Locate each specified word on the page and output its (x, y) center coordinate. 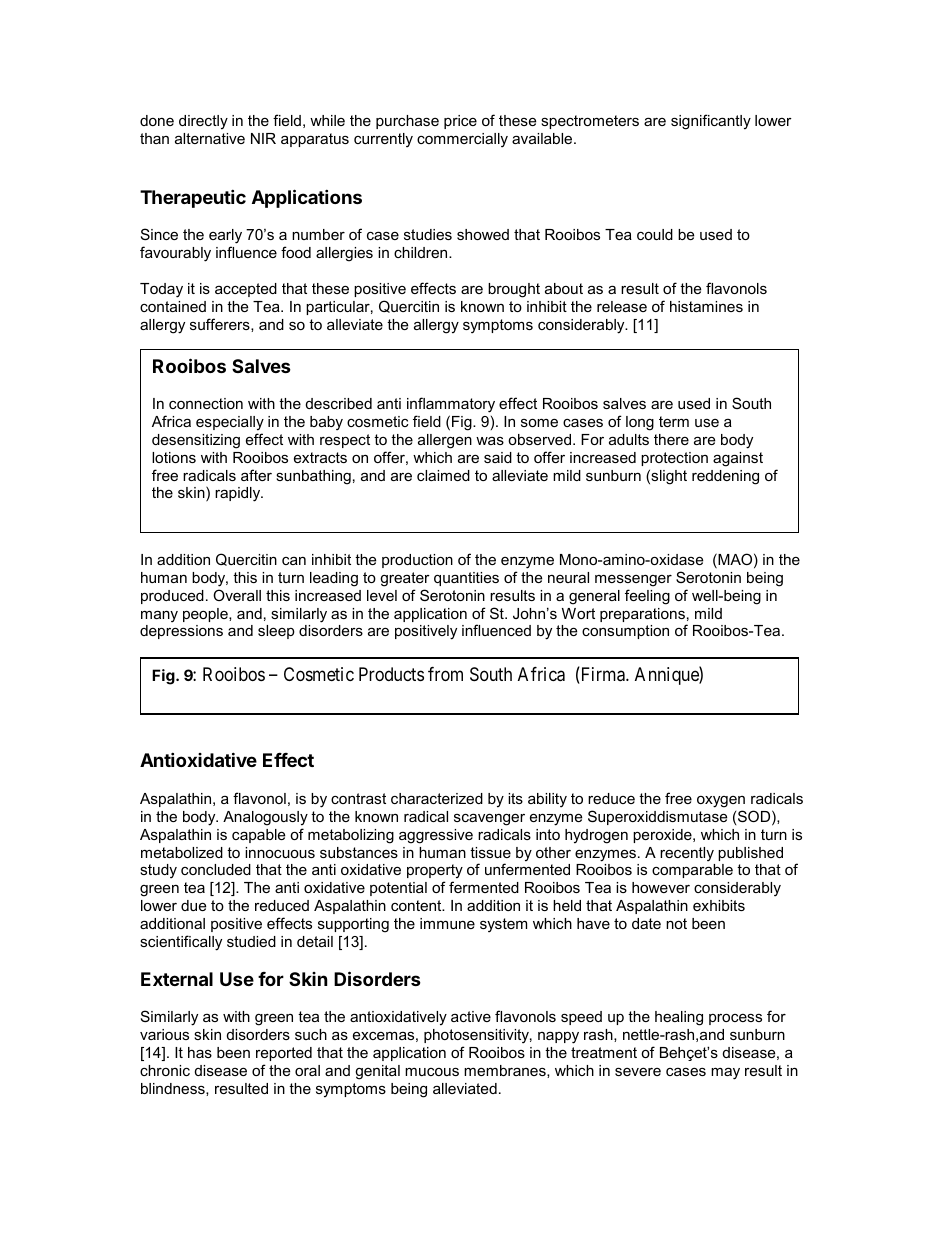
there (671, 439)
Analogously (265, 818)
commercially (462, 140)
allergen (445, 441)
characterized (437, 798)
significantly (711, 122)
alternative (210, 138)
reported (284, 1054)
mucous (432, 1071)
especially (230, 423)
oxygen (721, 802)
